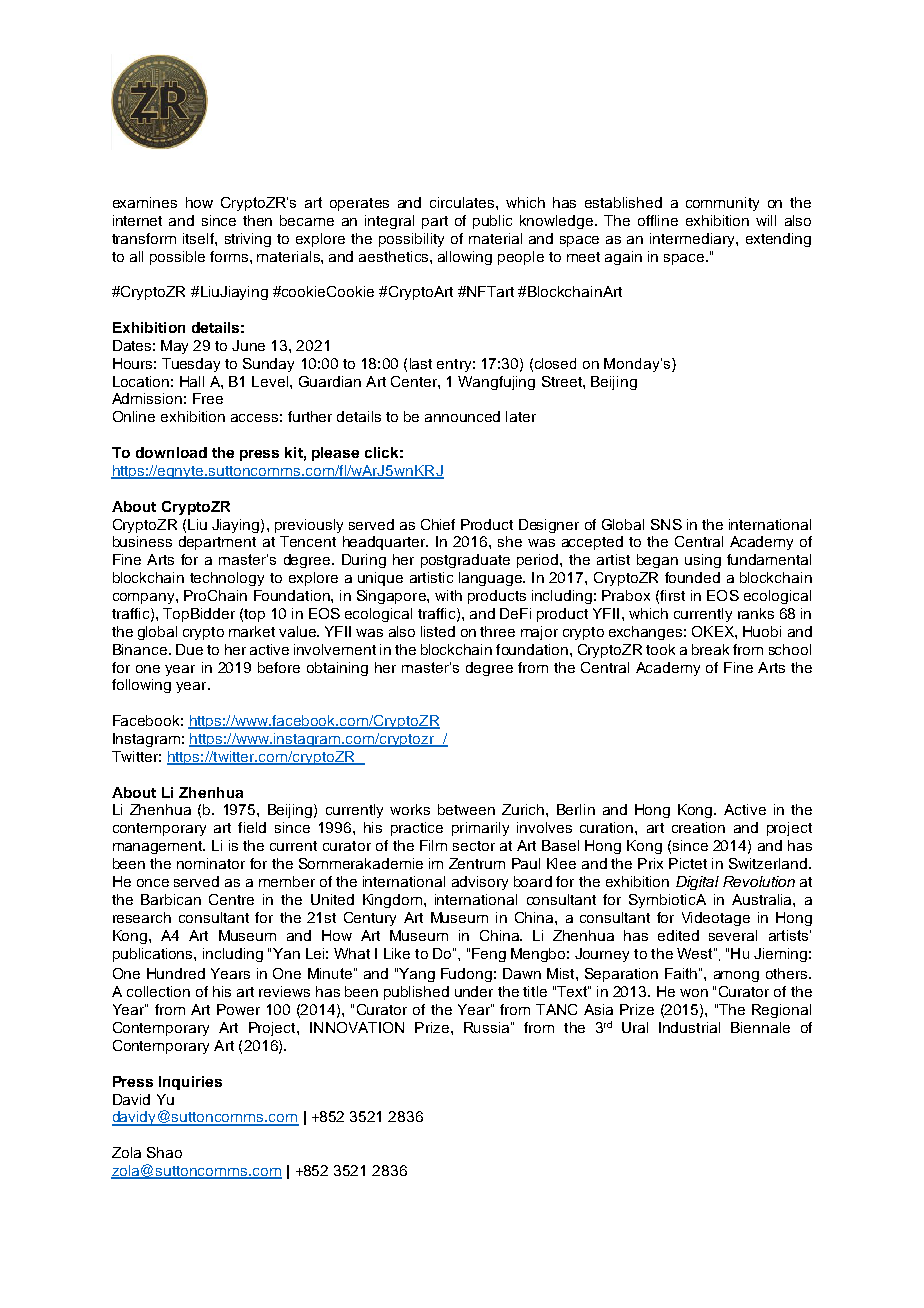  Describe the element at coordinates (190, 1083) in the document. I see `Inquiries` at that location.
